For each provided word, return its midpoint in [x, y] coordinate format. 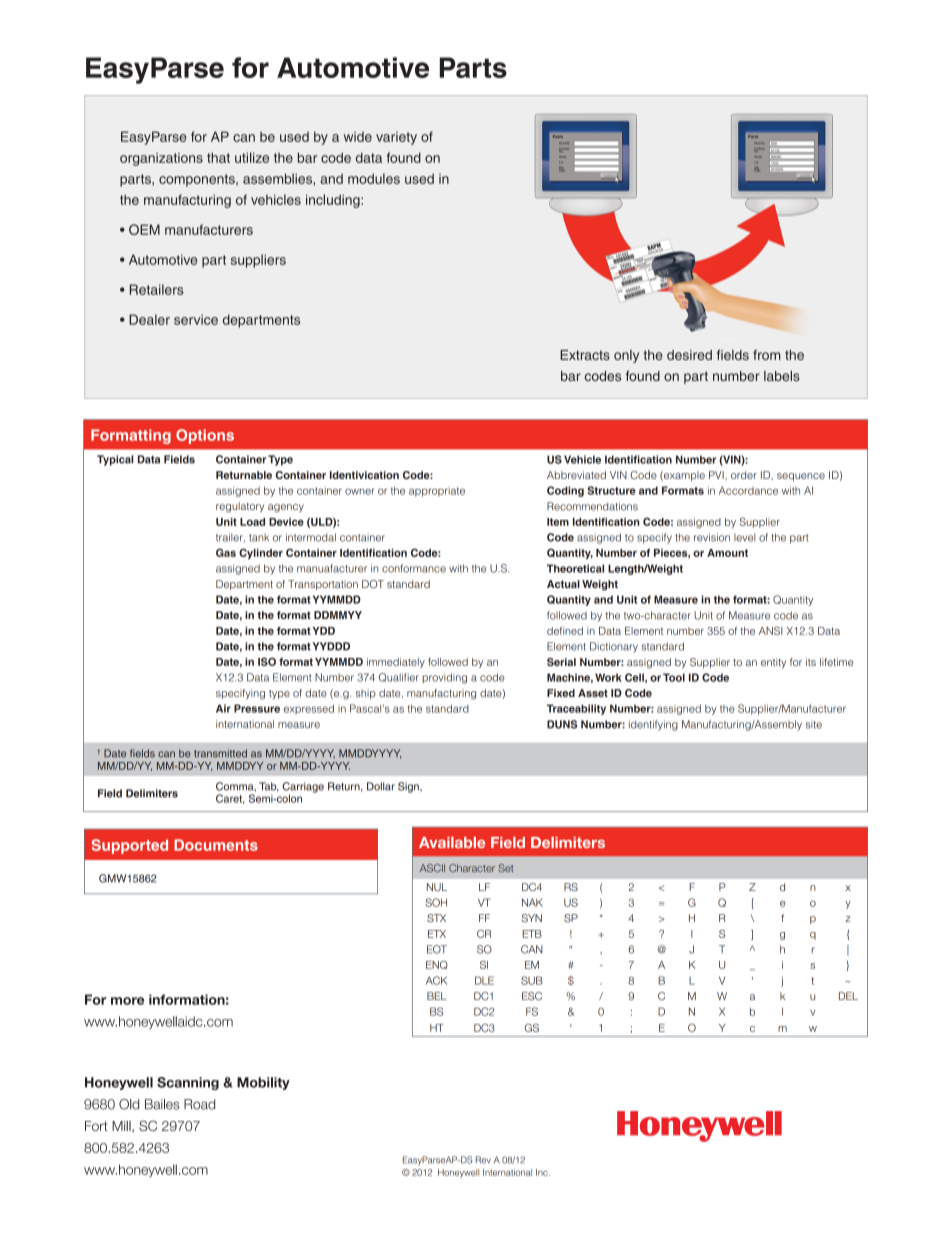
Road [199, 1104]
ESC [532, 996]
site [814, 724]
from [767, 355]
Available [452, 842]
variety [396, 138]
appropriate [437, 492]
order [744, 475]
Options [205, 436]
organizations [161, 159]
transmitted [220, 753]
